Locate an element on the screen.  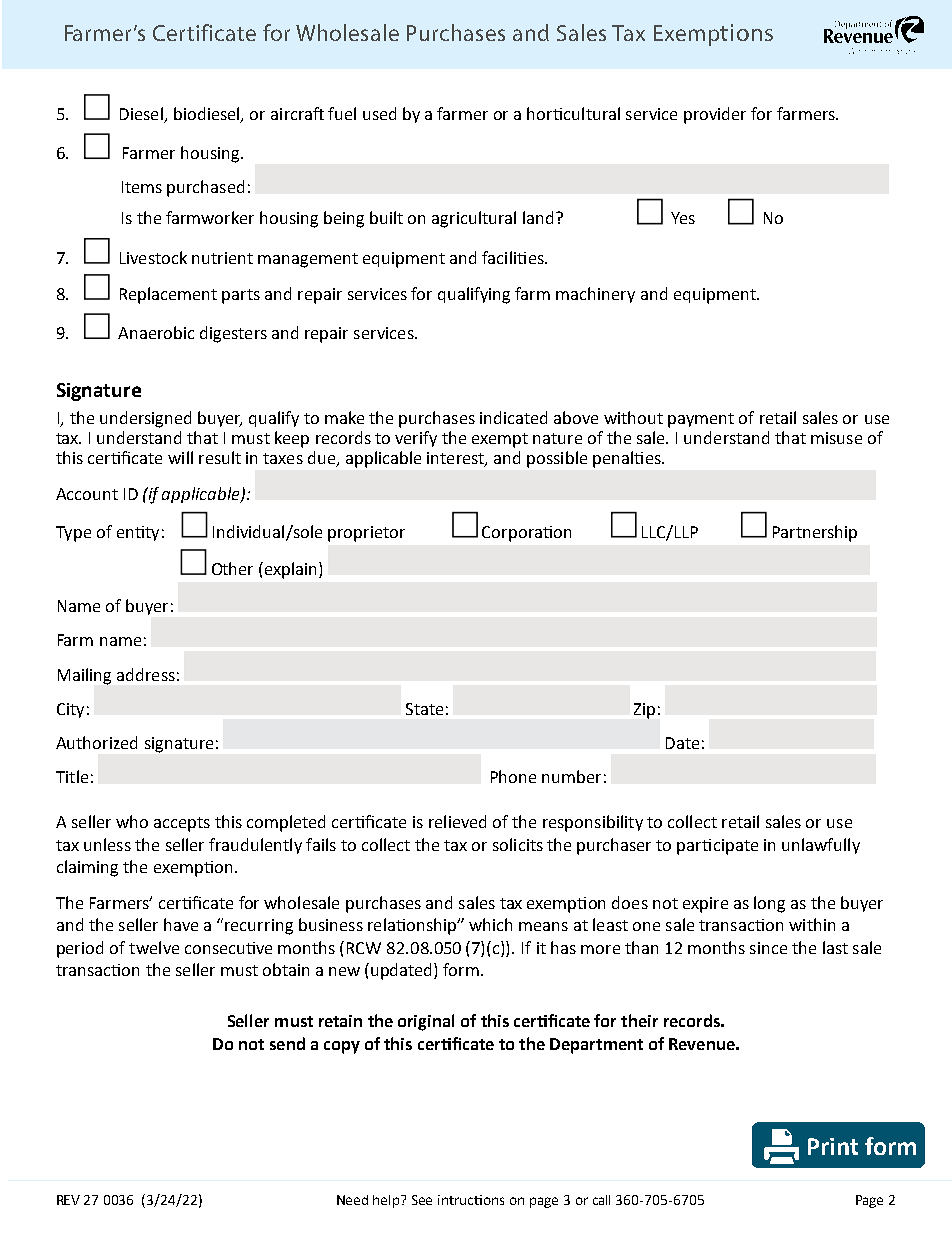
interest is located at coordinates (456, 459).
